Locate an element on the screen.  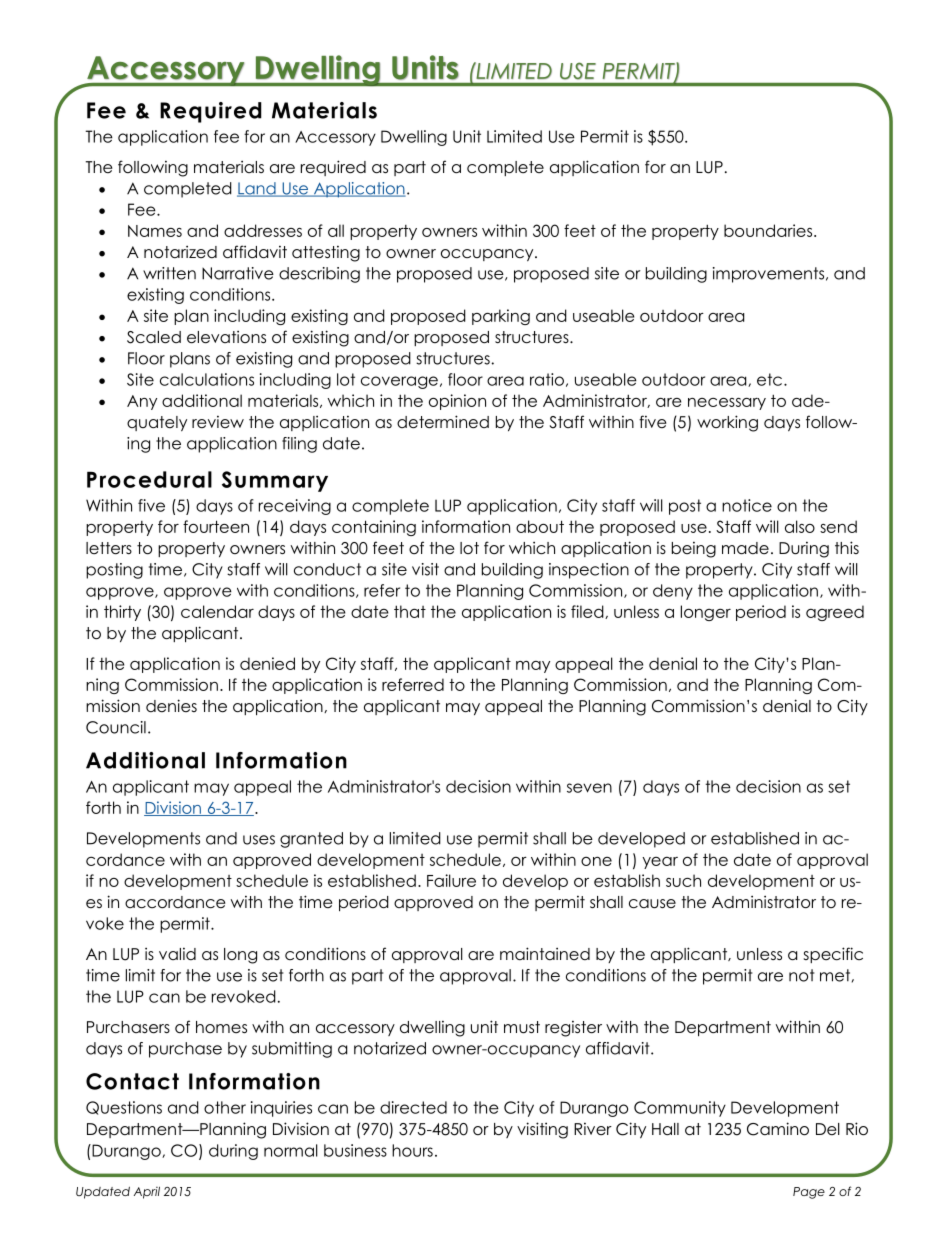
that is located at coordinates (410, 611).
